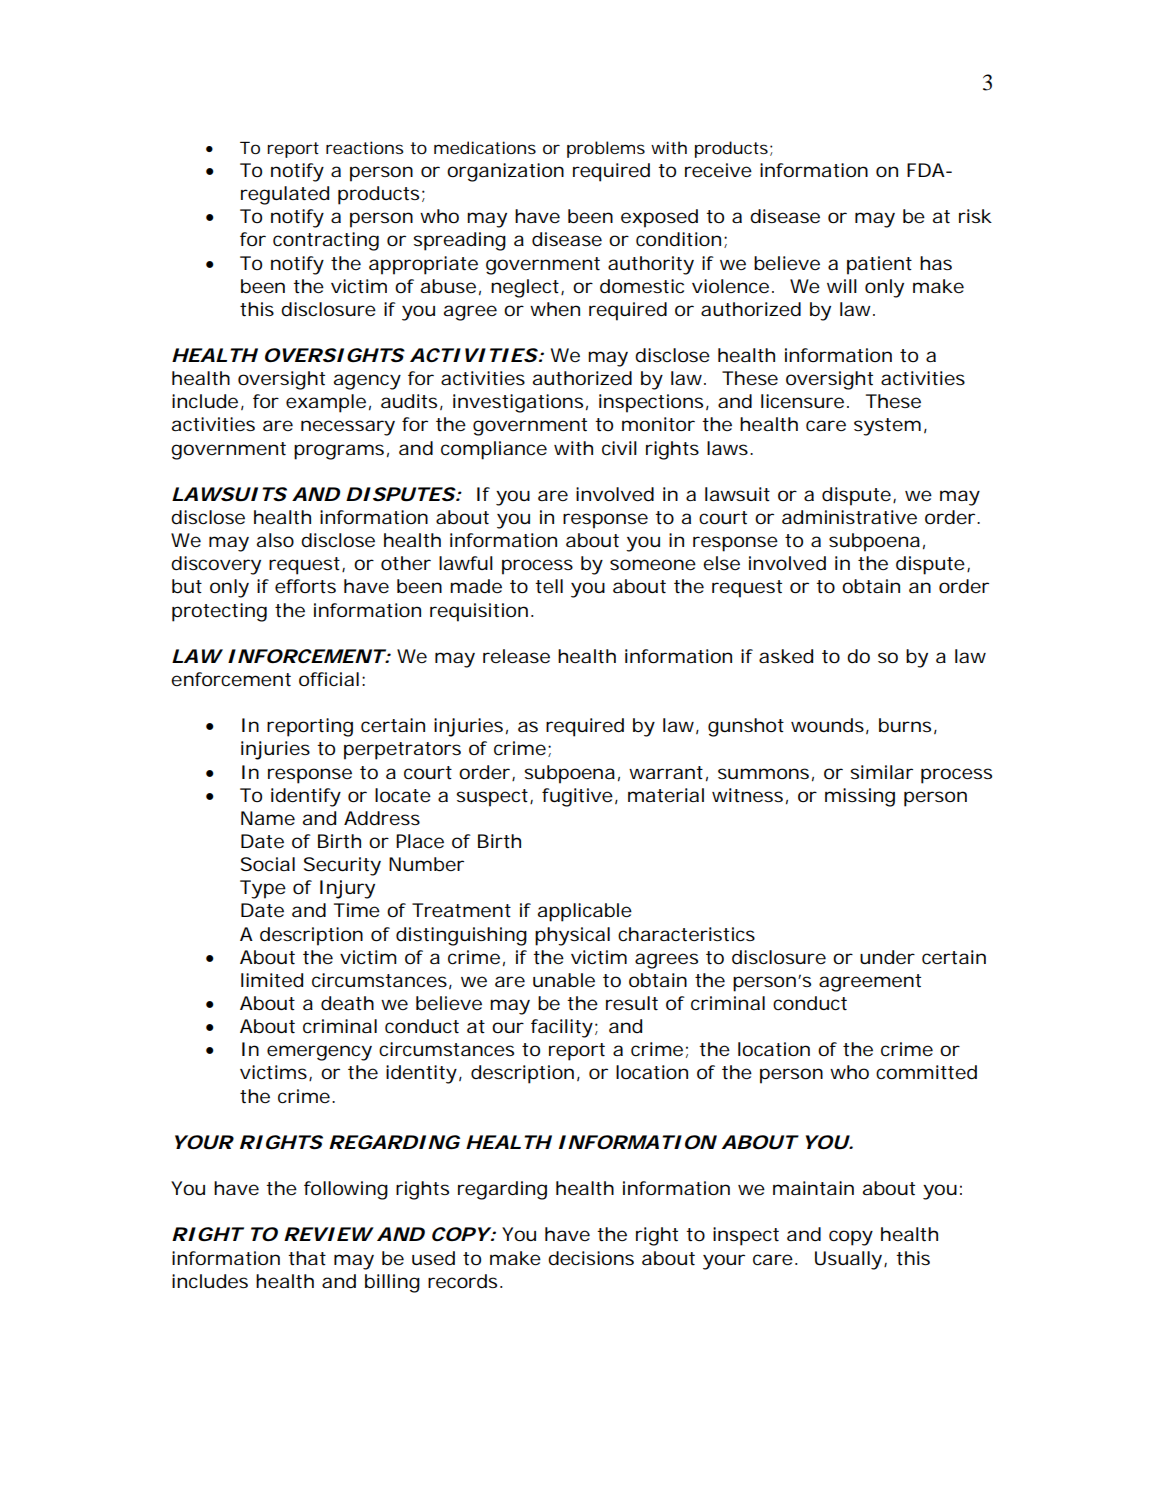 Image resolution: width=1165 pixels, height=1508 pixels. I want to click on that, so click(307, 1258).
